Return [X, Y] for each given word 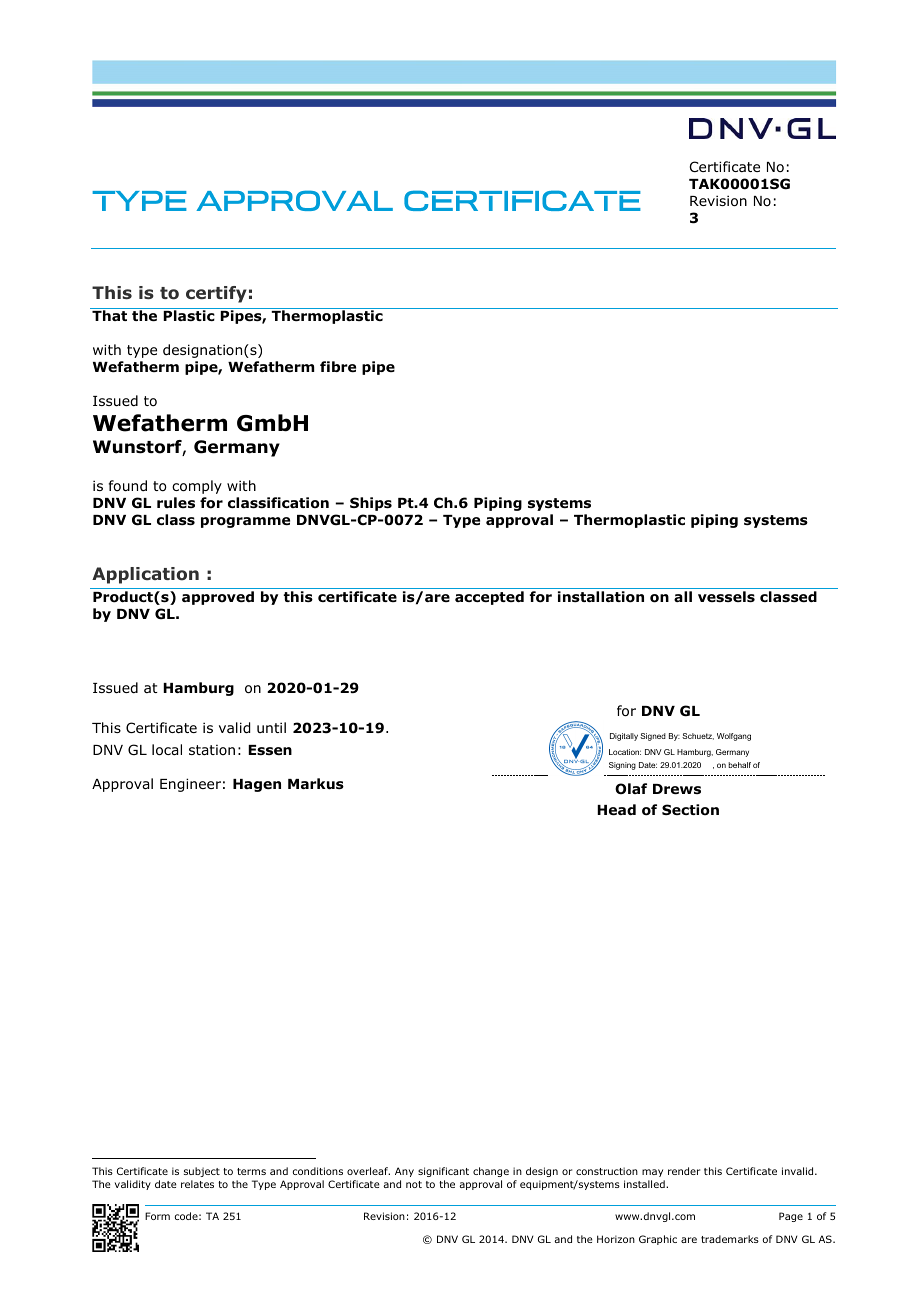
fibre [338, 366]
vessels [726, 597]
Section [690, 810]
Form [157, 1216]
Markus [316, 783]
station [212, 750]
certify [216, 294]
